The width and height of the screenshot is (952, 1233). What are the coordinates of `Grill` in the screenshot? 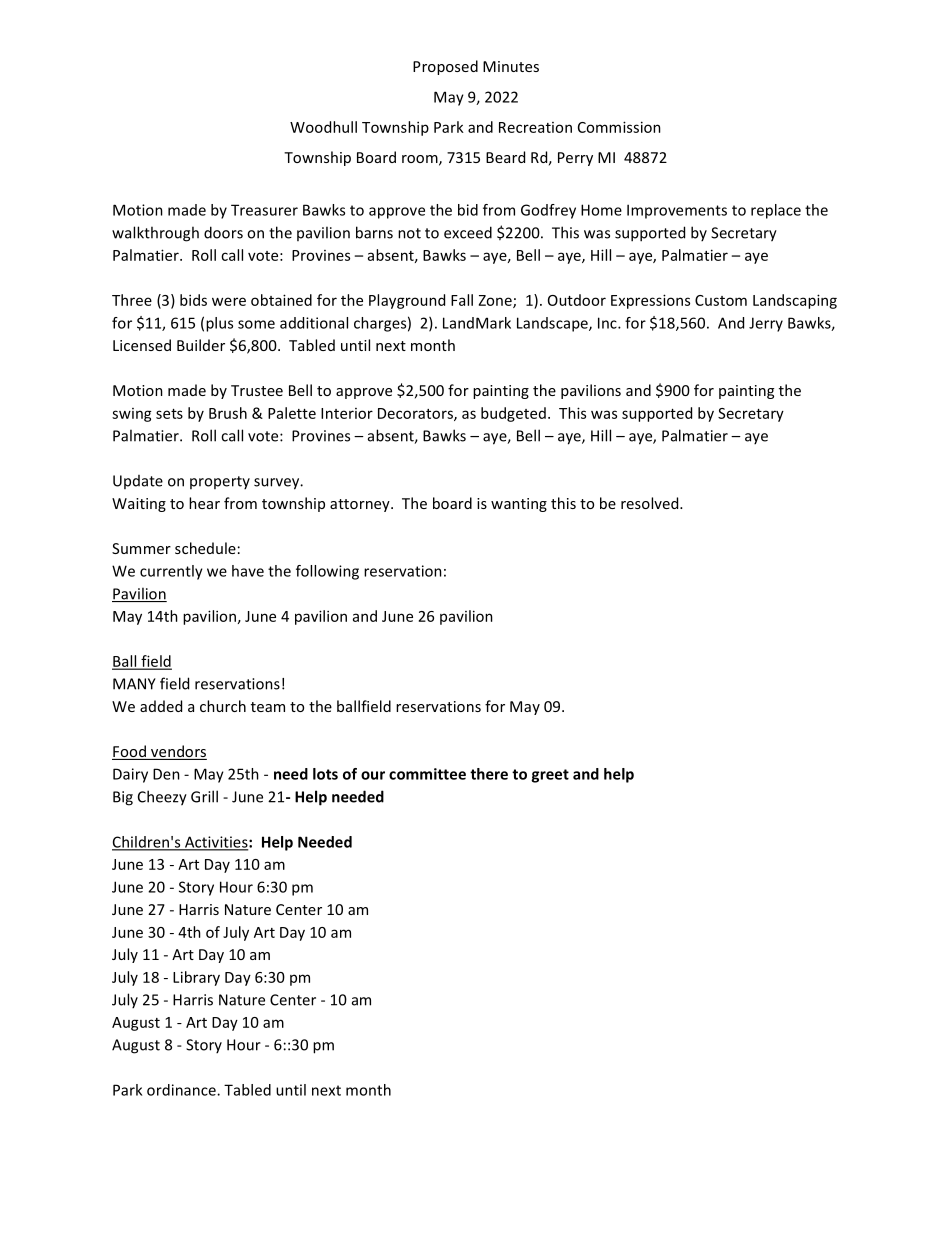 It's located at (204, 796).
